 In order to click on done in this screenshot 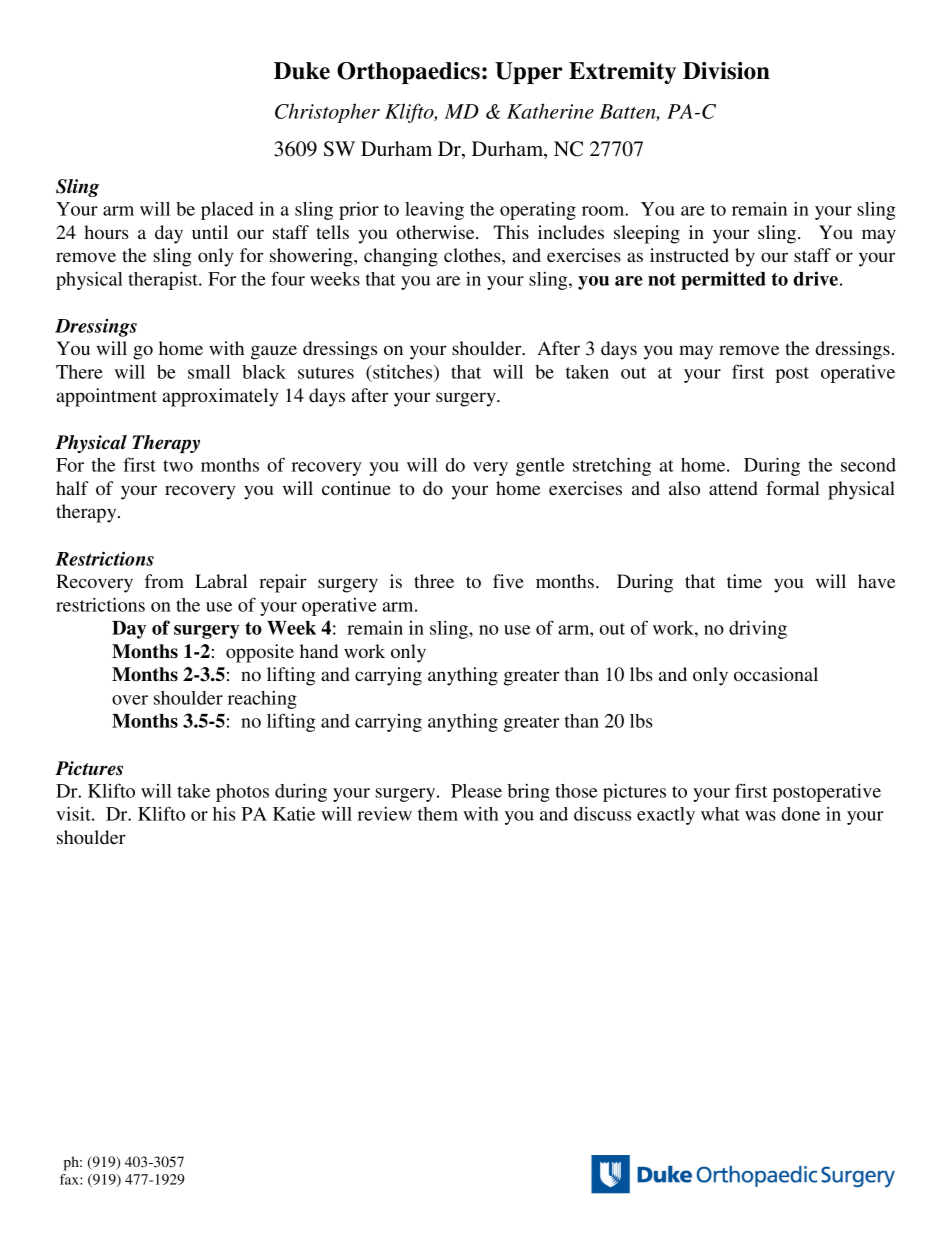, I will do `click(801, 814)`.
